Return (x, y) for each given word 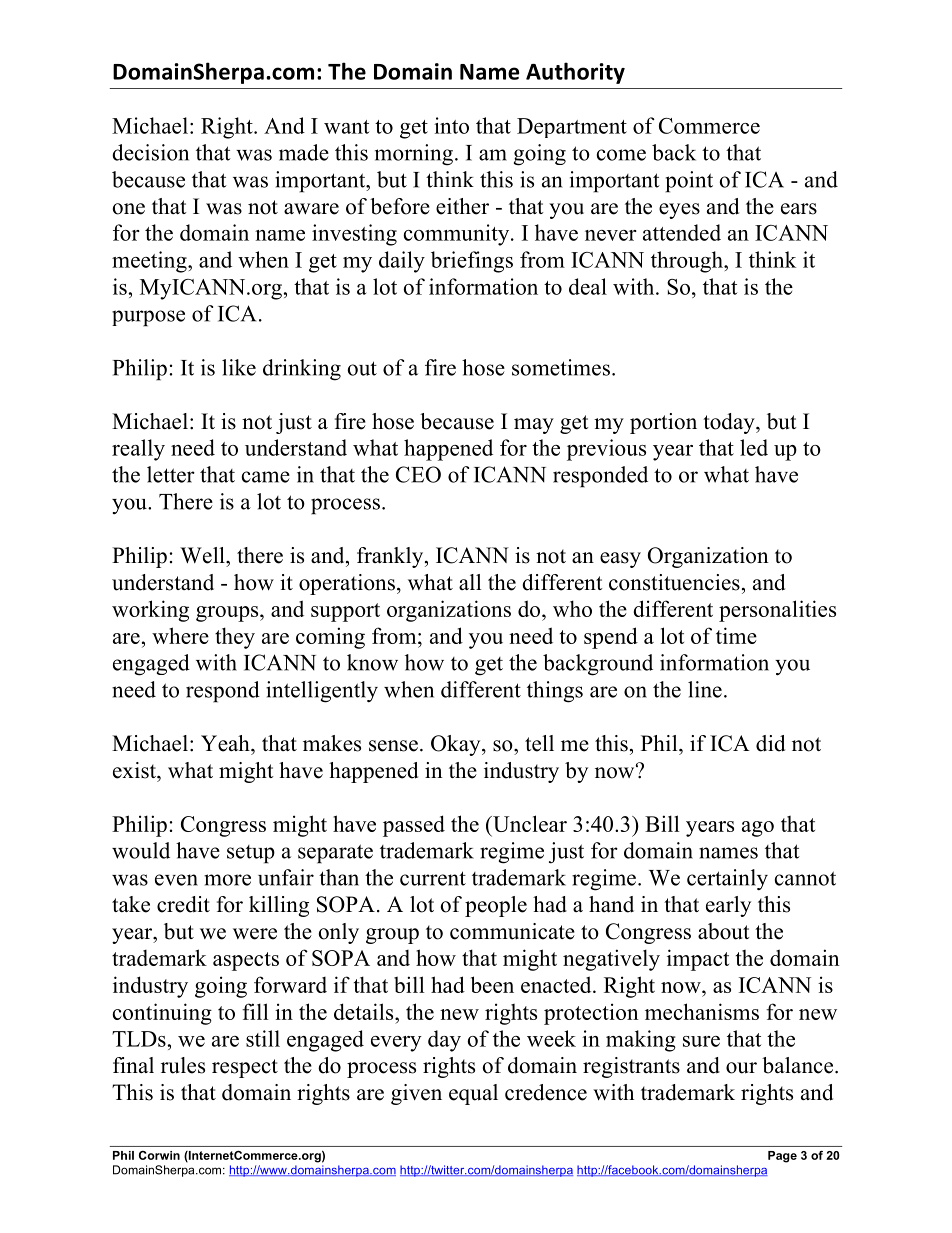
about (724, 931)
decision (150, 152)
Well (203, 555)
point (689, 182)
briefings (472, 262)
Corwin (159, 1155)
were (255, 934)
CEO (418, 474)
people (496, 906)
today (730, 423)
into (451, 125)
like (239, 367)
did (770, 743)
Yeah (226, 743)
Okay (457, 745)
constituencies (674, 582)
